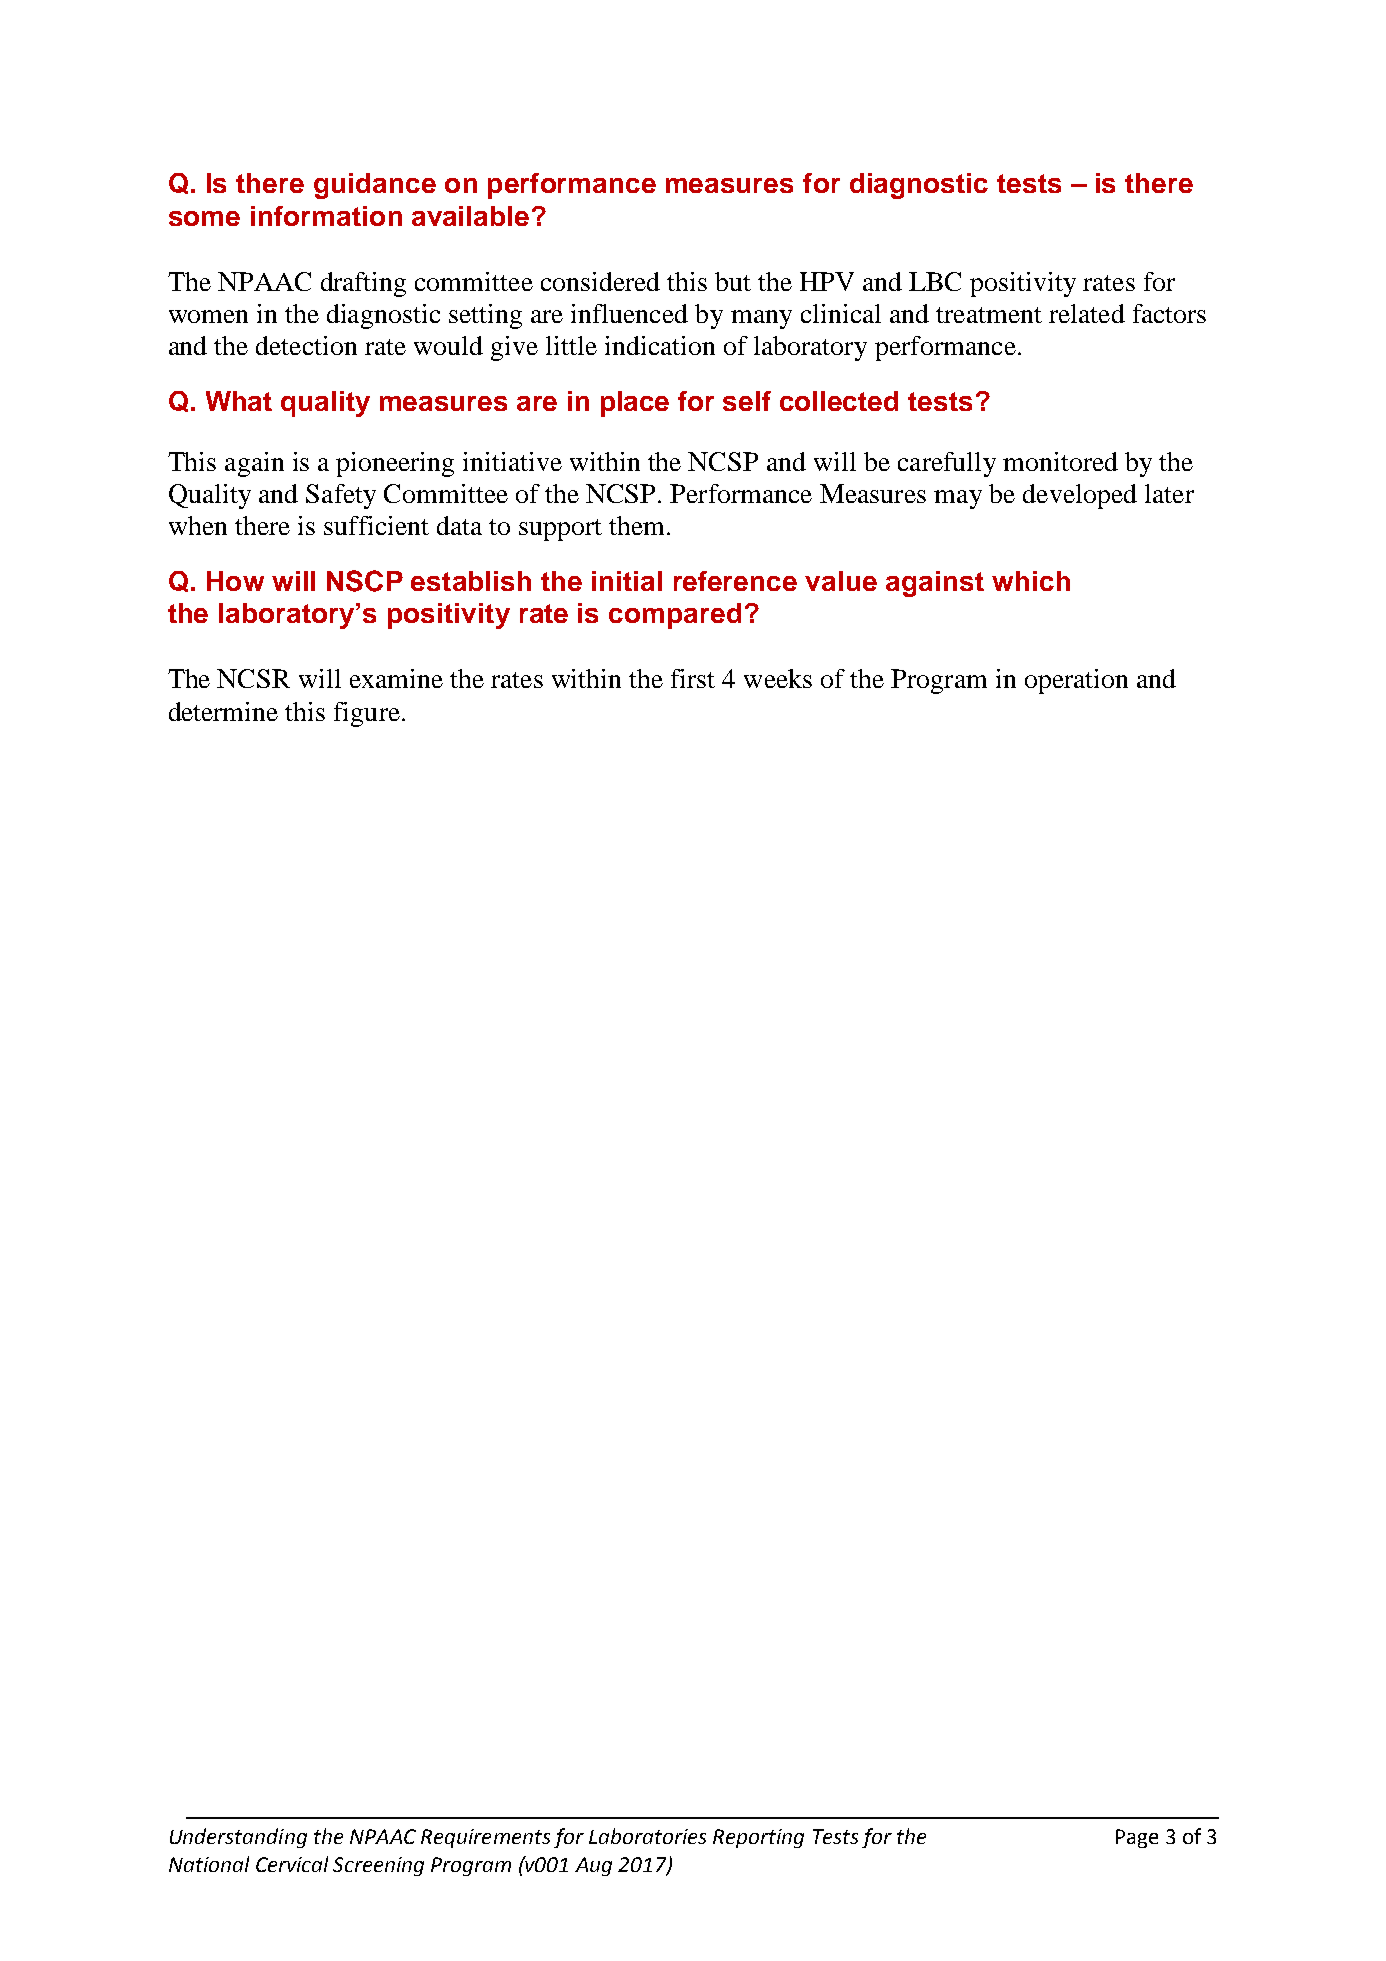 This screenshot has width=1386, height=1961. I want to click on compared, so click(675, 616).
